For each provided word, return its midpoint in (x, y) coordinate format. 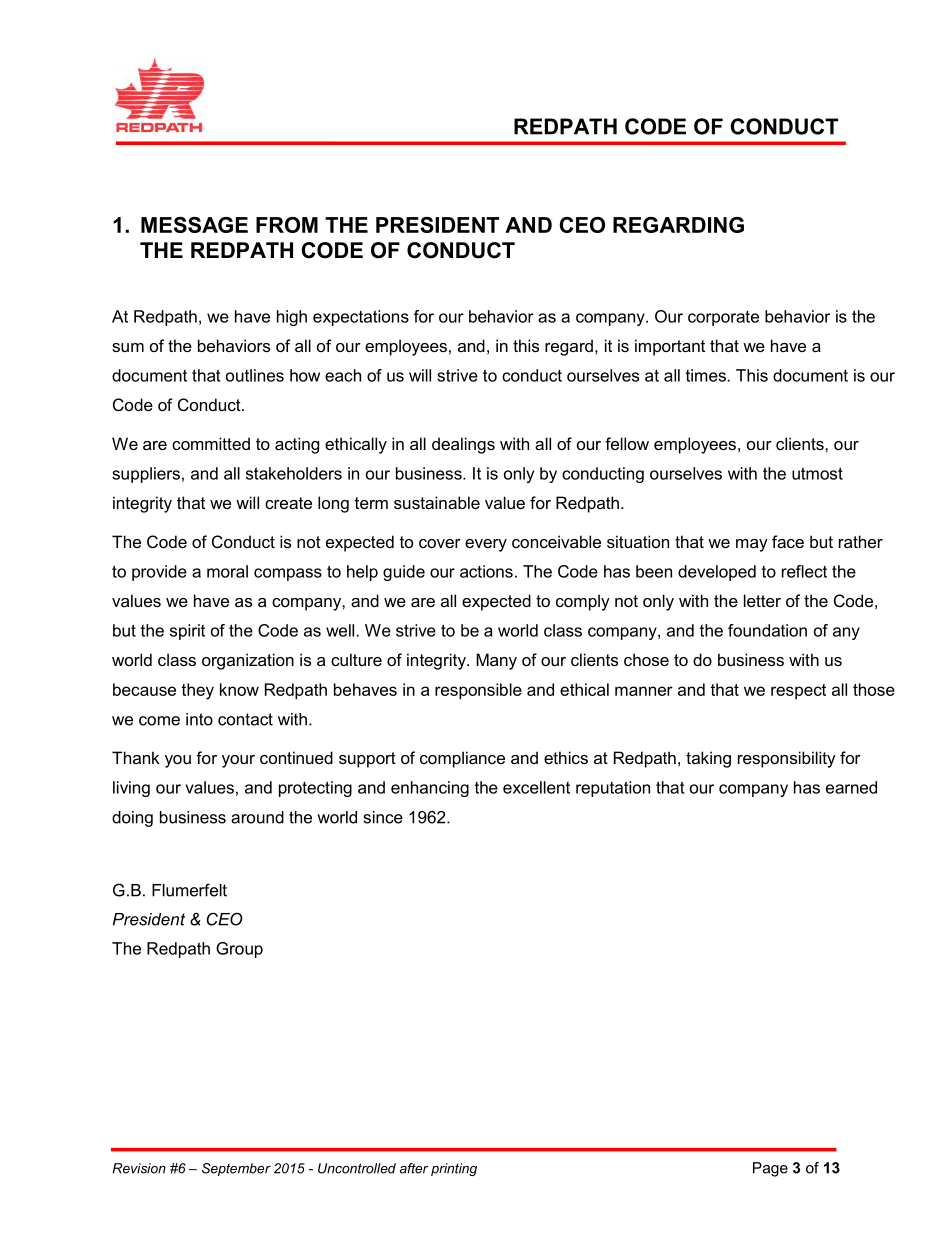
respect (798, 691)
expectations (361, 318)
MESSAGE (194, 225)
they (197, 691)
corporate (723, 318)
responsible (478, 691)
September (236, 1169)
